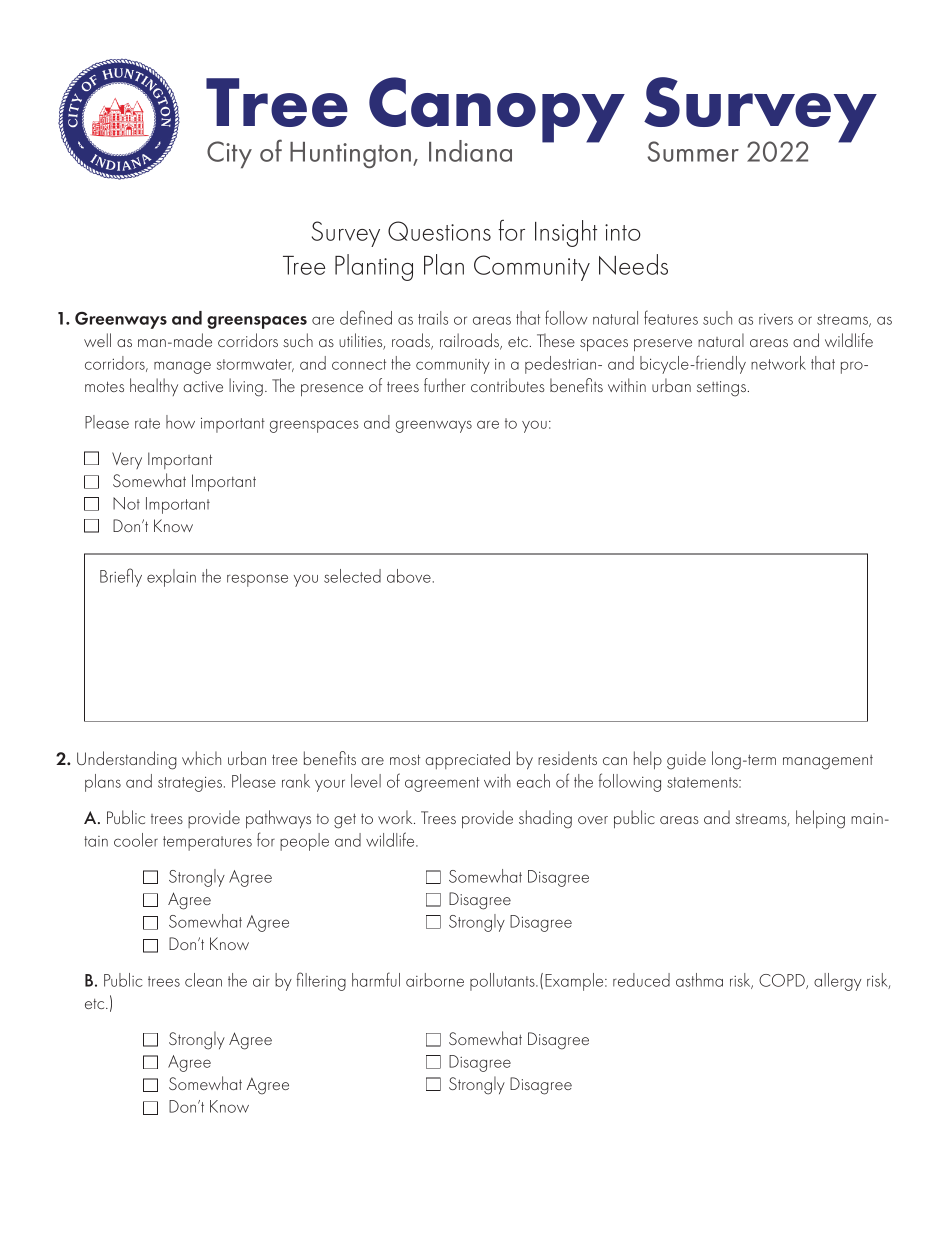 This screenshot has width=952, height=1233. I want to click on clean, so click(203, 980).
